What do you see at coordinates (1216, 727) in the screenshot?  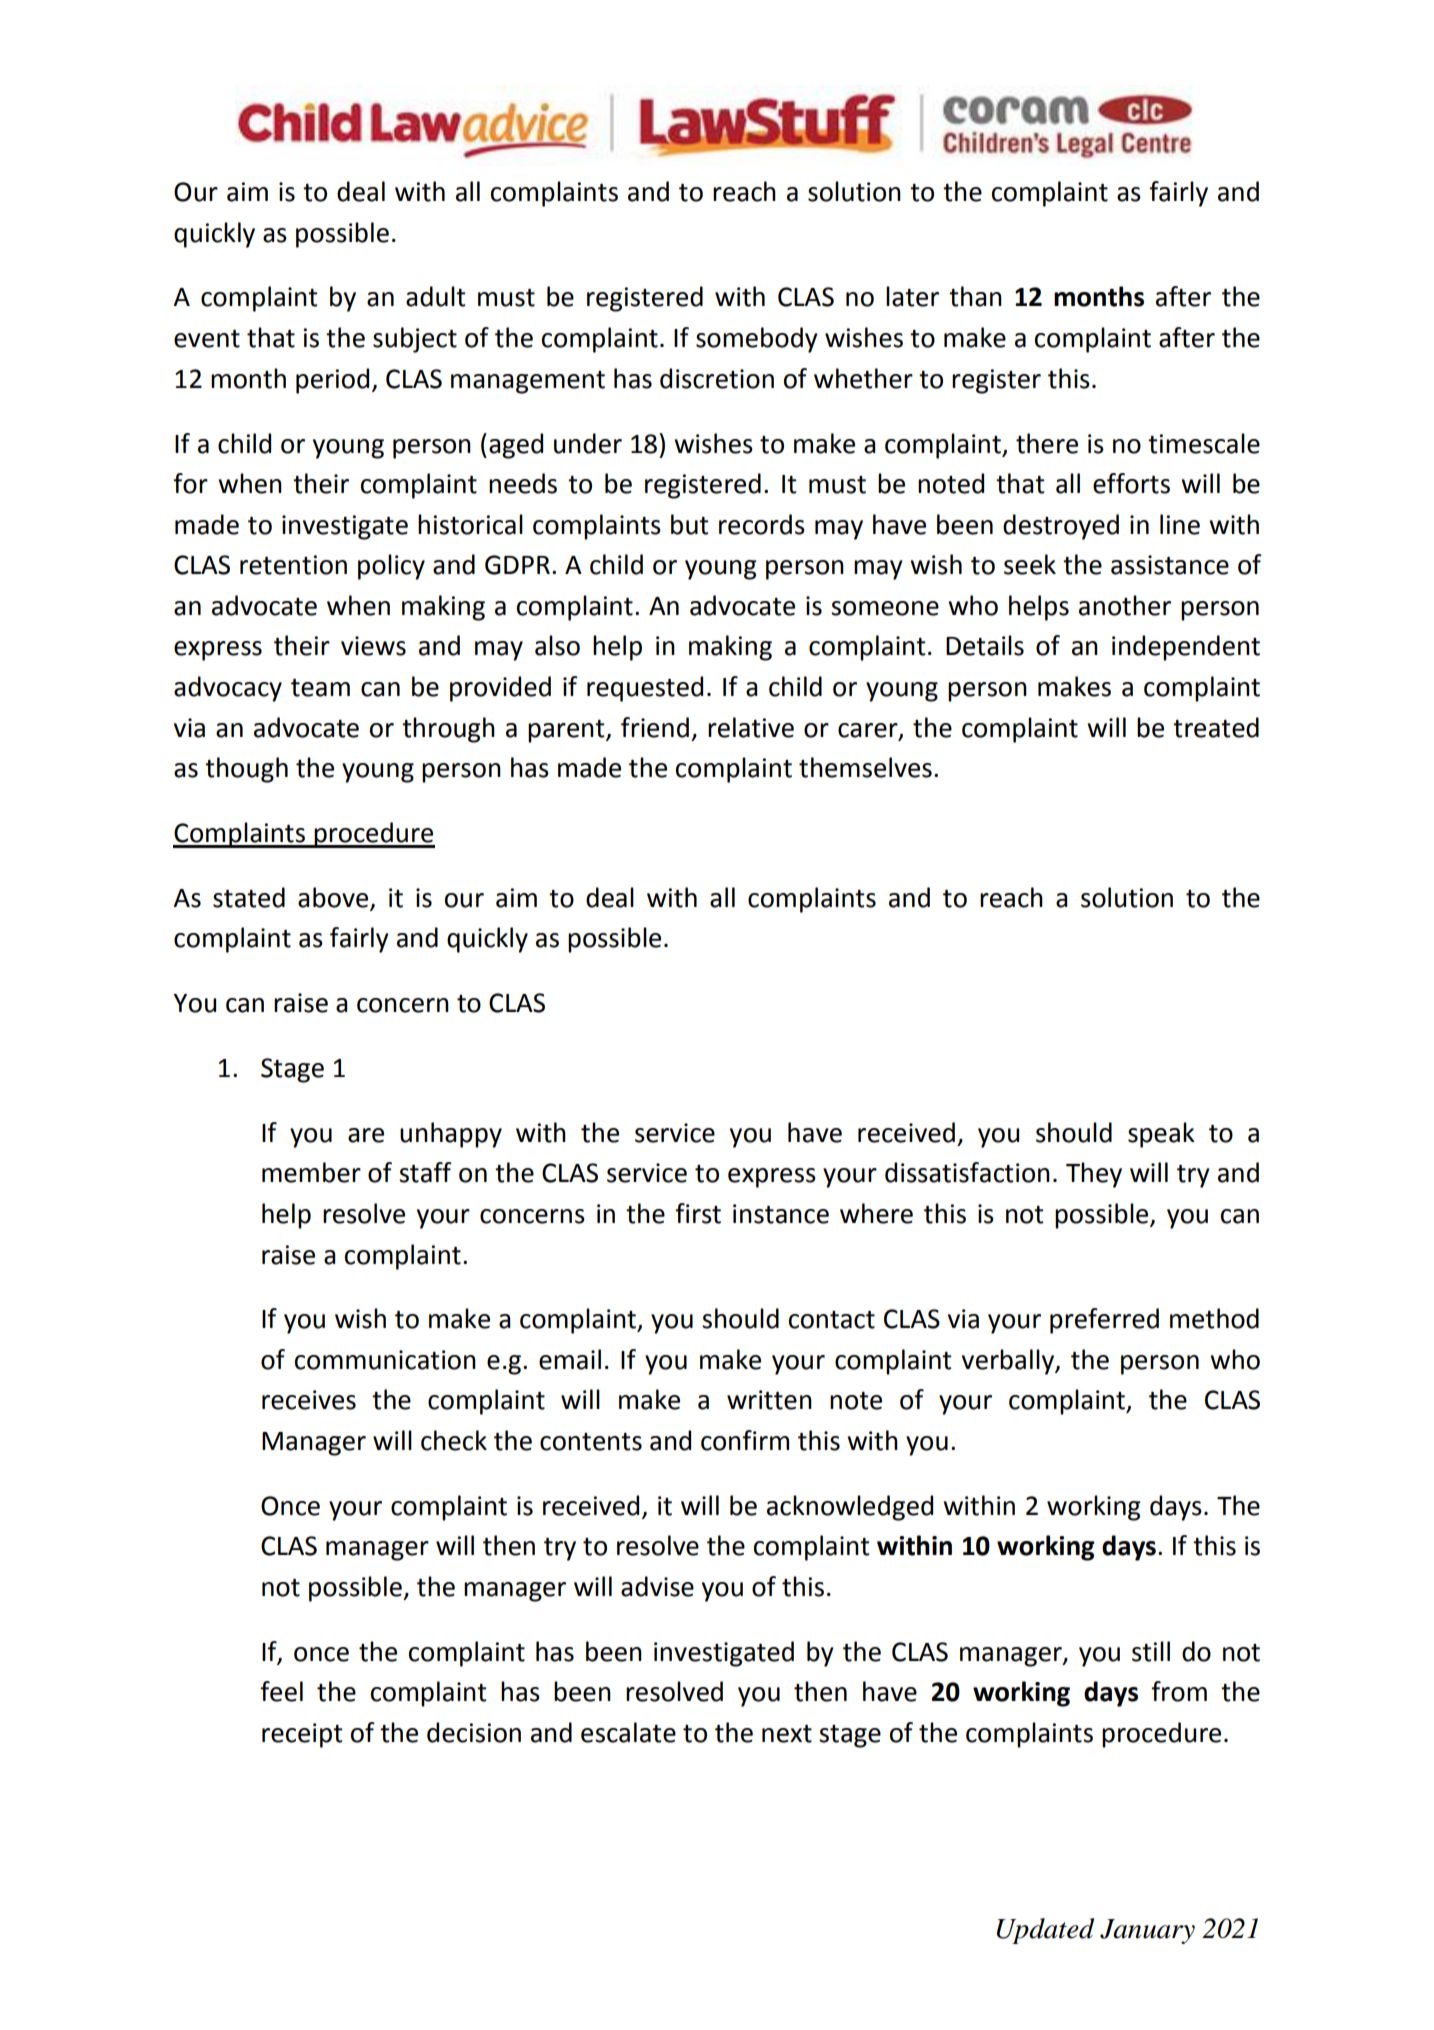 I see `treated` at bounding box center [1216, 727].
